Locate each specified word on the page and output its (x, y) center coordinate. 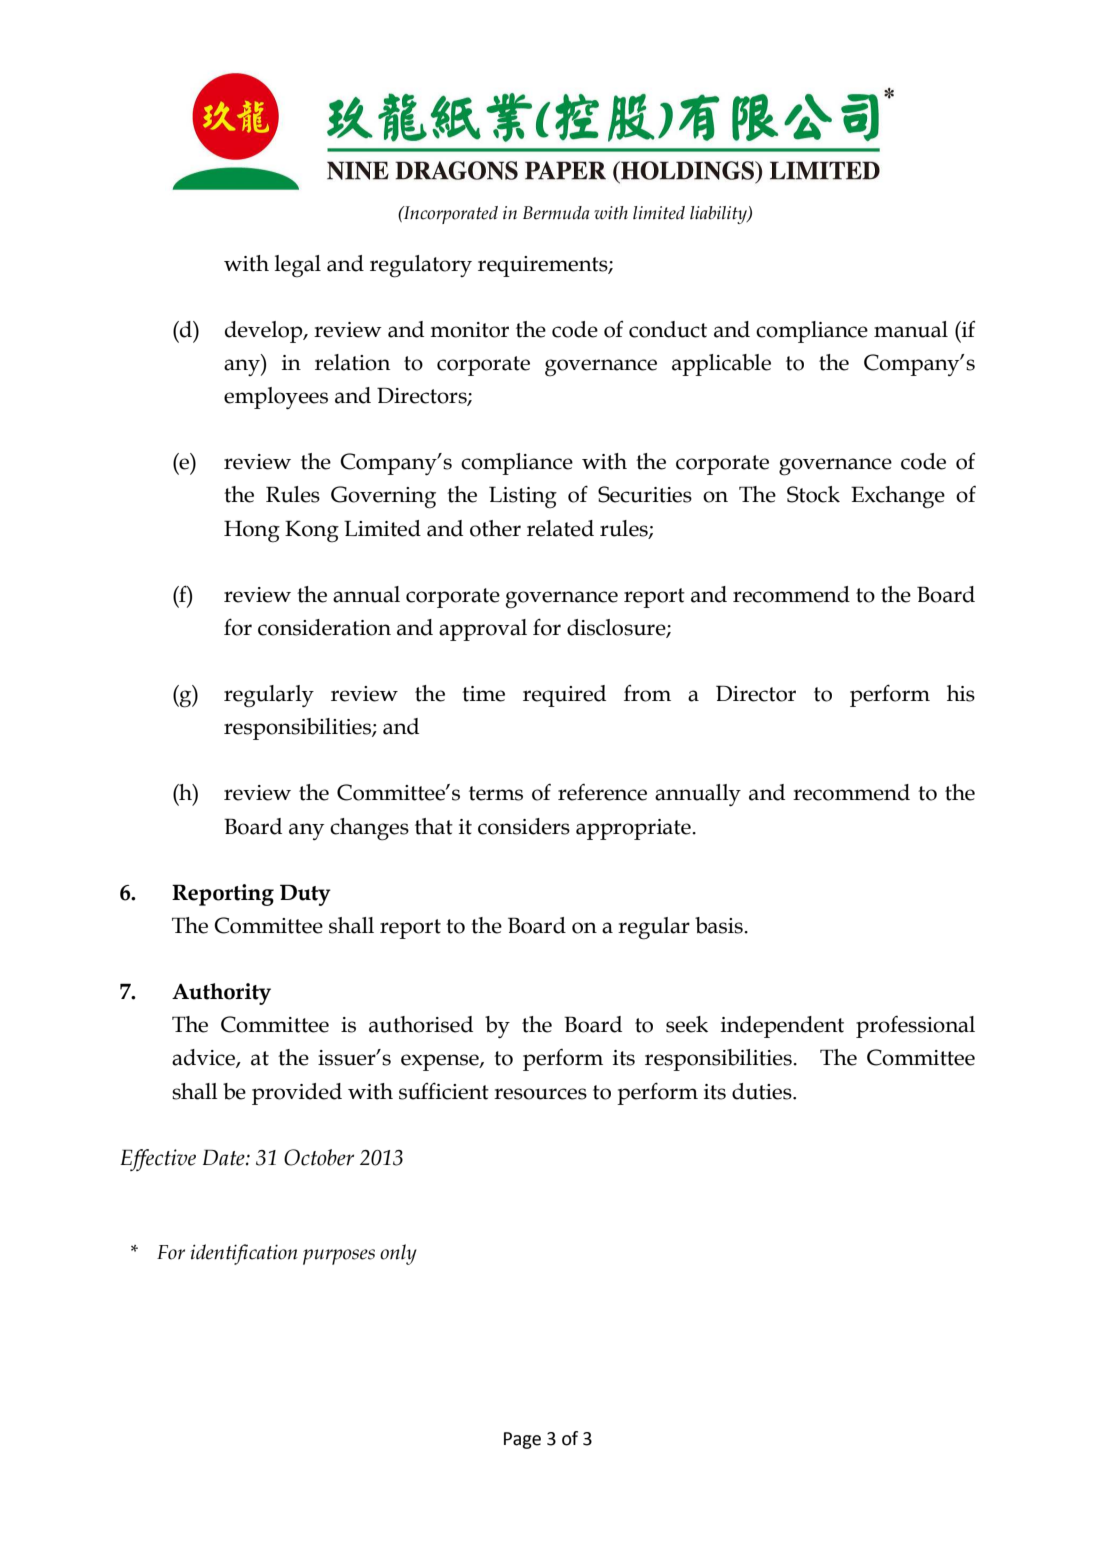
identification (244, 1254)
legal (298, 266)
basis (720, 925)
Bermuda (556, 213)
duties (763, 1091)
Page (522, 1440)
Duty (305, 895)
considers (524, 826)
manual (911, 329)
